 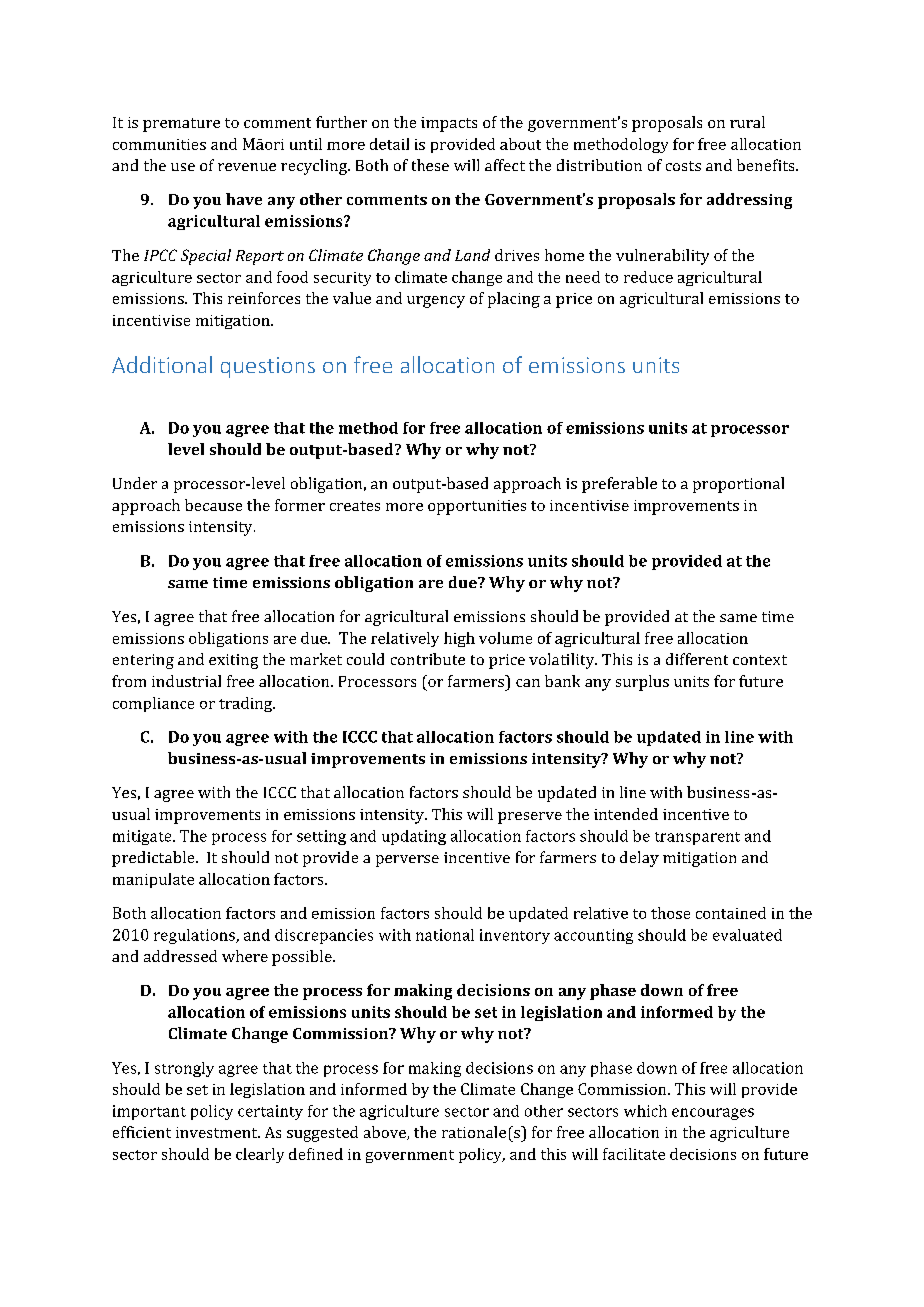 What do you see at coordinates (233, 661) in the image?
I see `exiting` at bounding box center [233, 661].
